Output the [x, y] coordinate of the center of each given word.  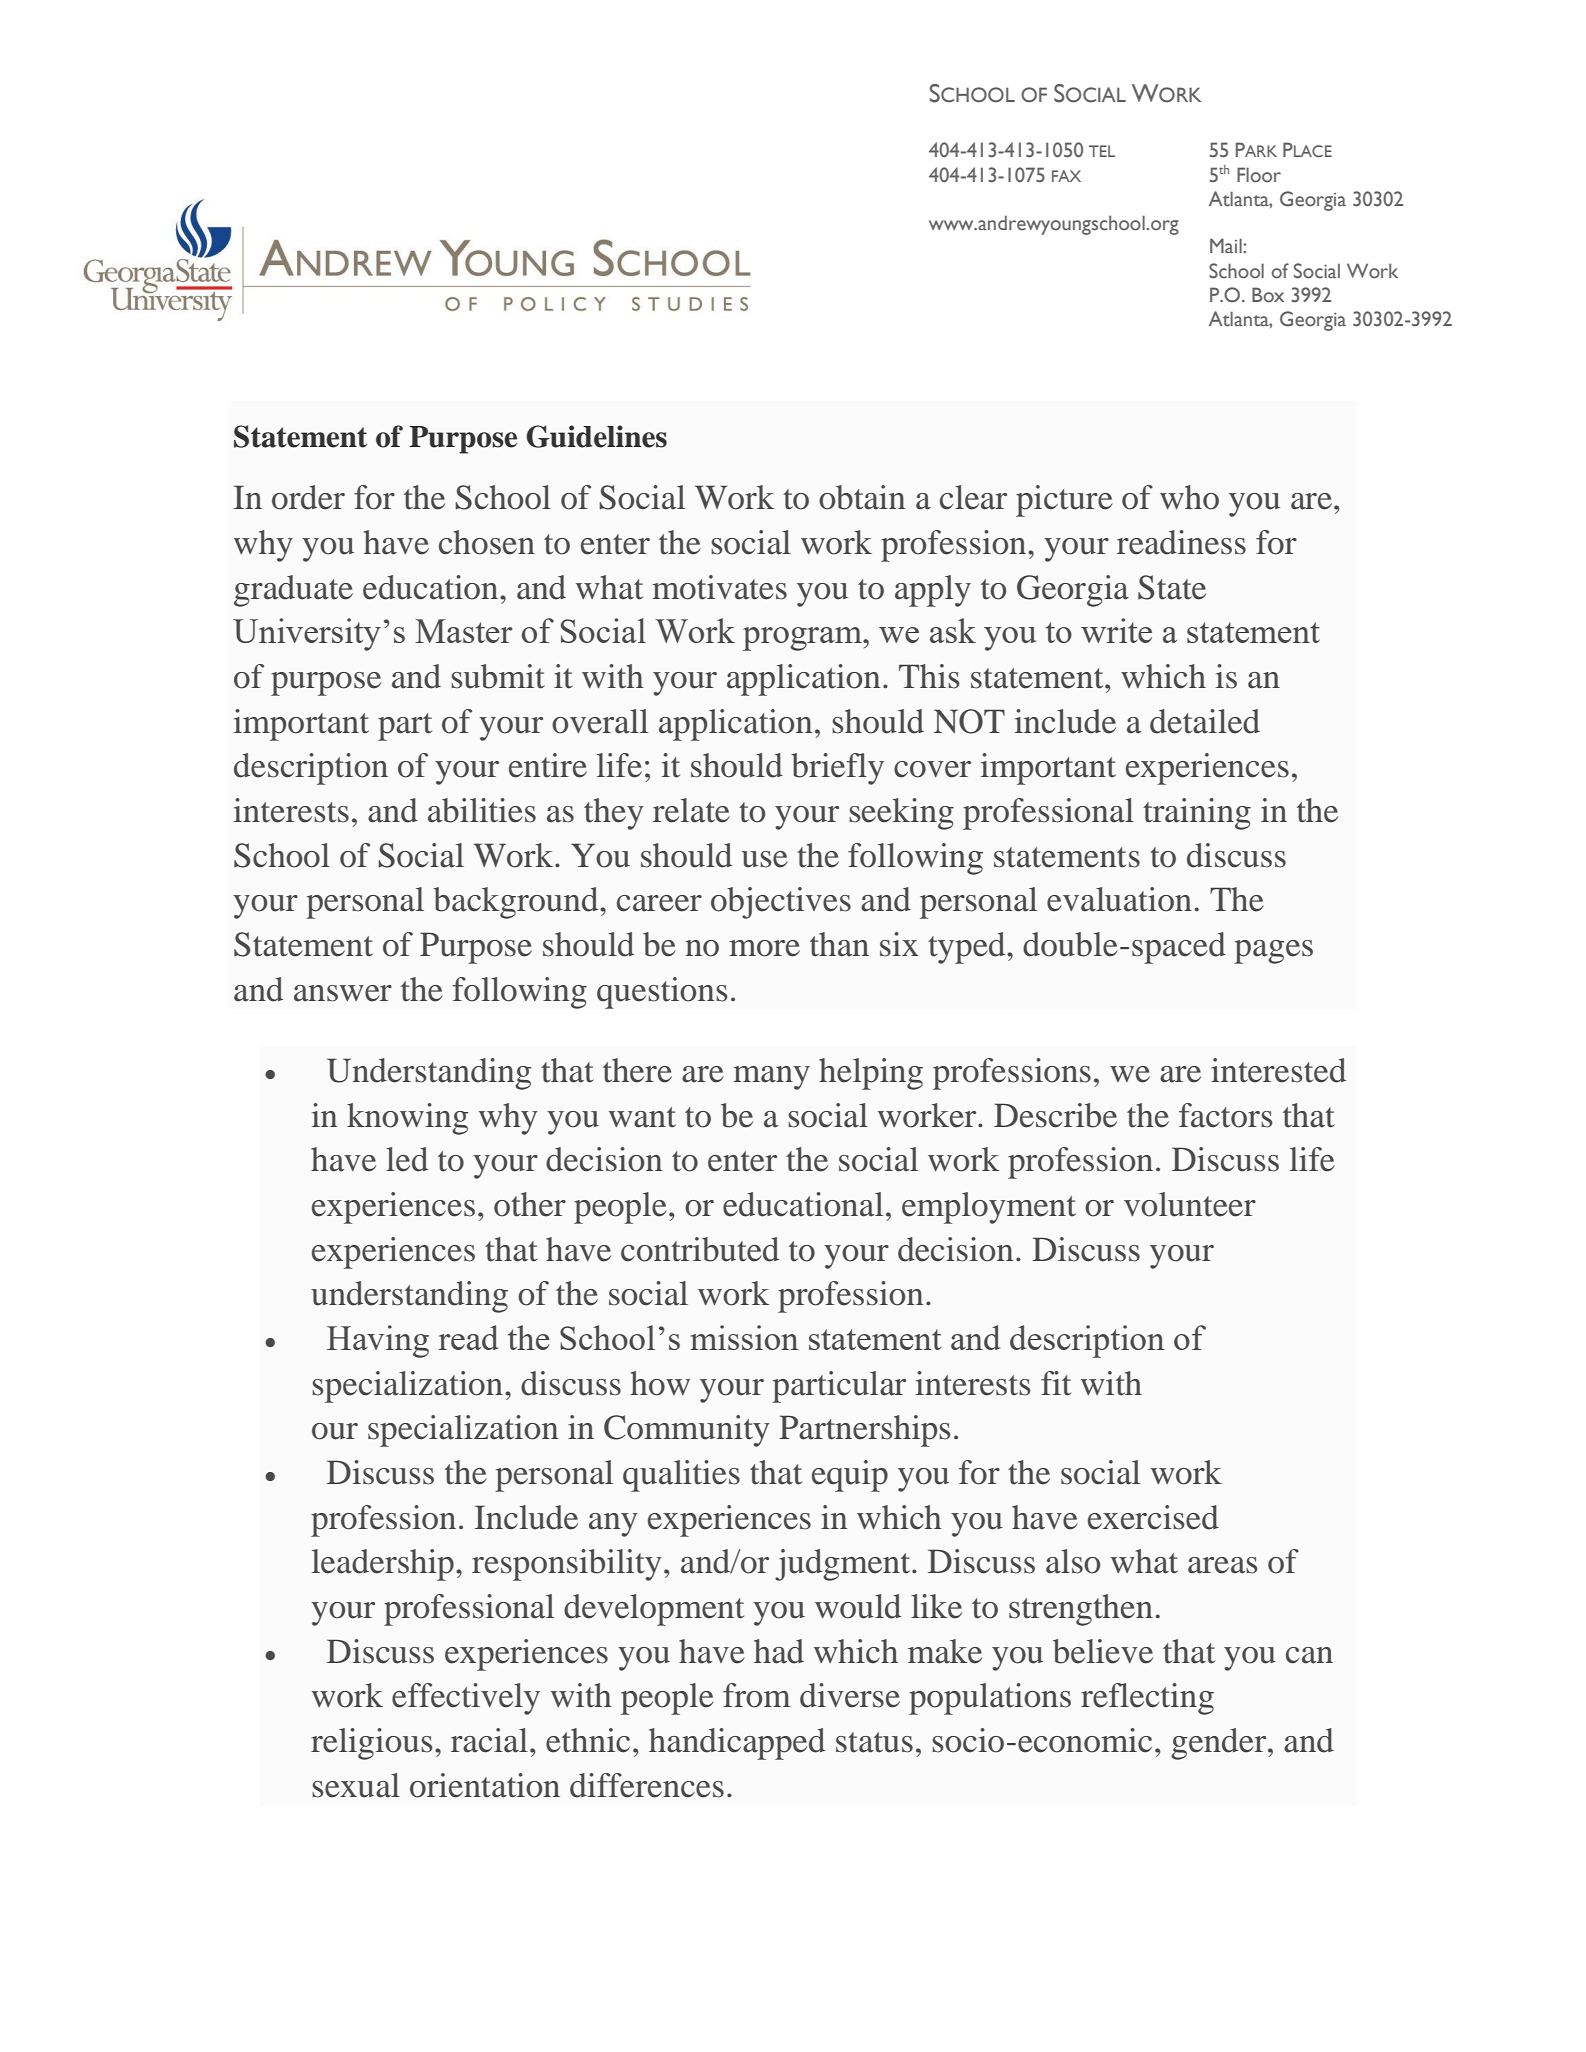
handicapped [737, 1744]
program [803, 639]
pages [1273, 952]
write [1116, 630]
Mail [1227, 245]
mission [744, 1337]
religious [372, 1744]
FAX [1066, 176]
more [764, 948]
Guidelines [596, 436]
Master [463, 631]
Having [378, 1341]
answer [343, 993]
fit [1056, 1383]
